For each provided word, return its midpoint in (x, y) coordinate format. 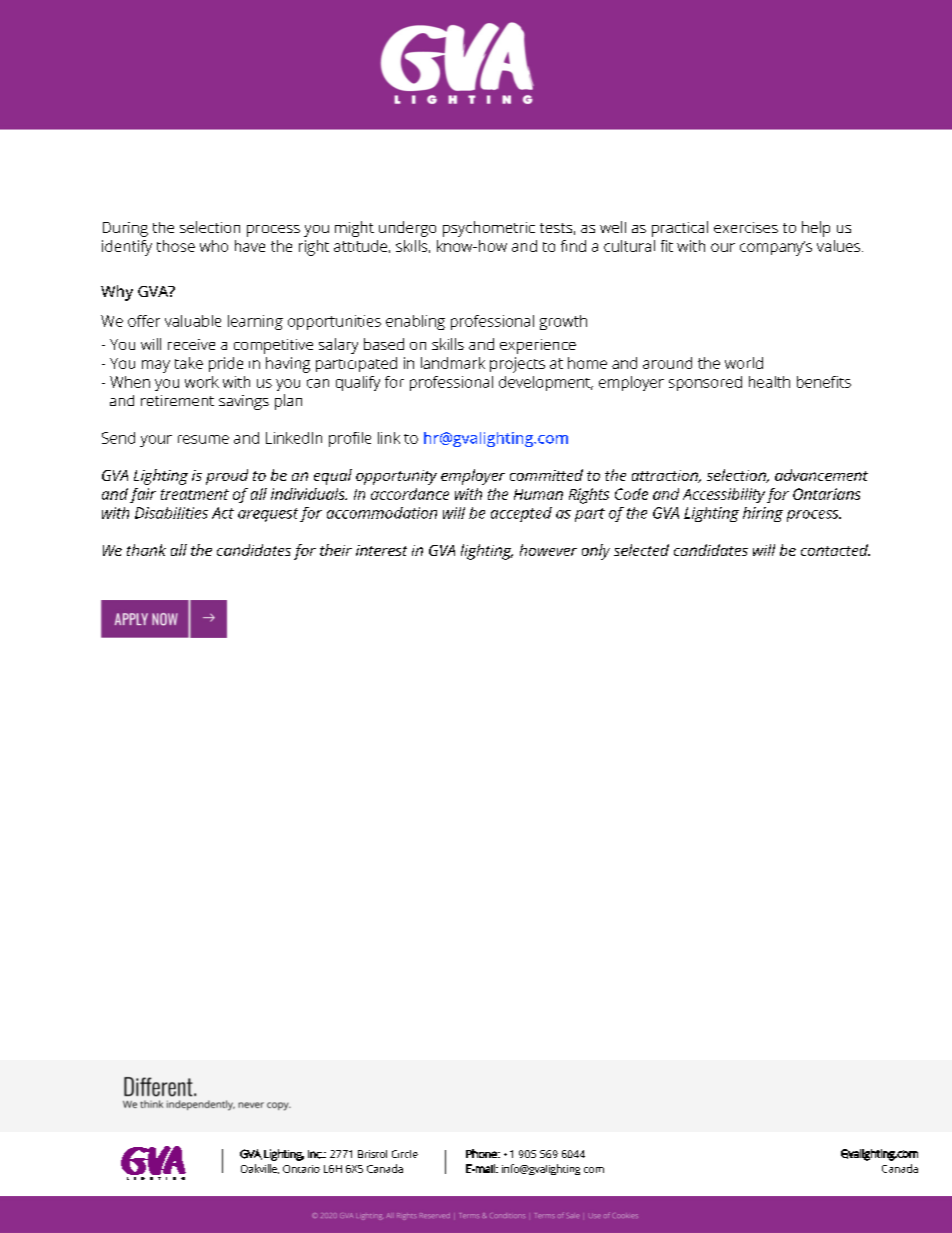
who (214, 246)
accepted (521, 514)
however (548, 550)
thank (146, 550)
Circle (405, 1154)
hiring (763, 514)
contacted (835, 550)
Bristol (372, 1154)
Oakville (260, 1169)
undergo (407, 229)
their (336, 550)
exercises (746, 227)
